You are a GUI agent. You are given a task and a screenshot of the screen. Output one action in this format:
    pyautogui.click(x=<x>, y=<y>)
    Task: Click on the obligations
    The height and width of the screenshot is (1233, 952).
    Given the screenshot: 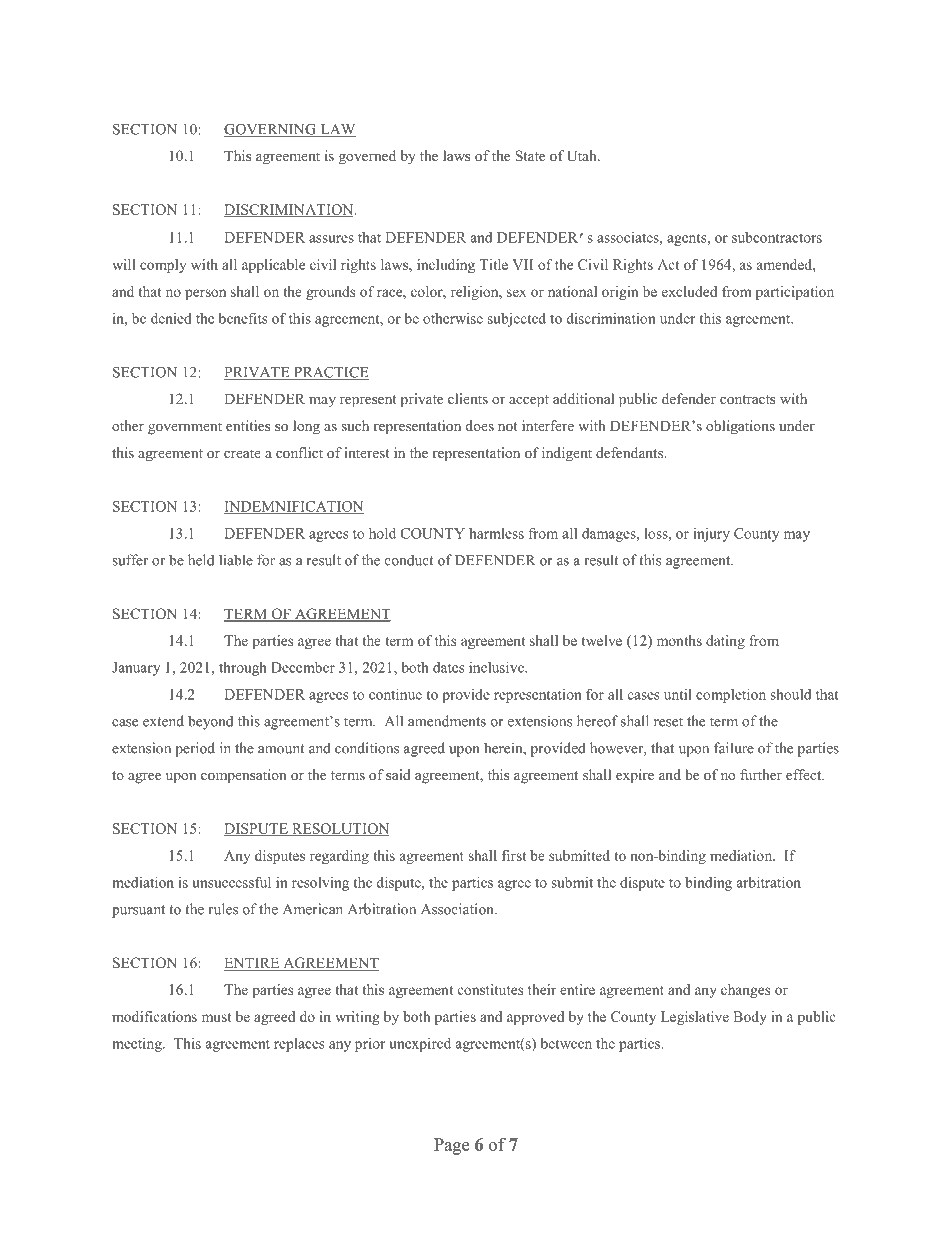 What is the action you would take?
    pyautogui.click(x=740, y=427)
